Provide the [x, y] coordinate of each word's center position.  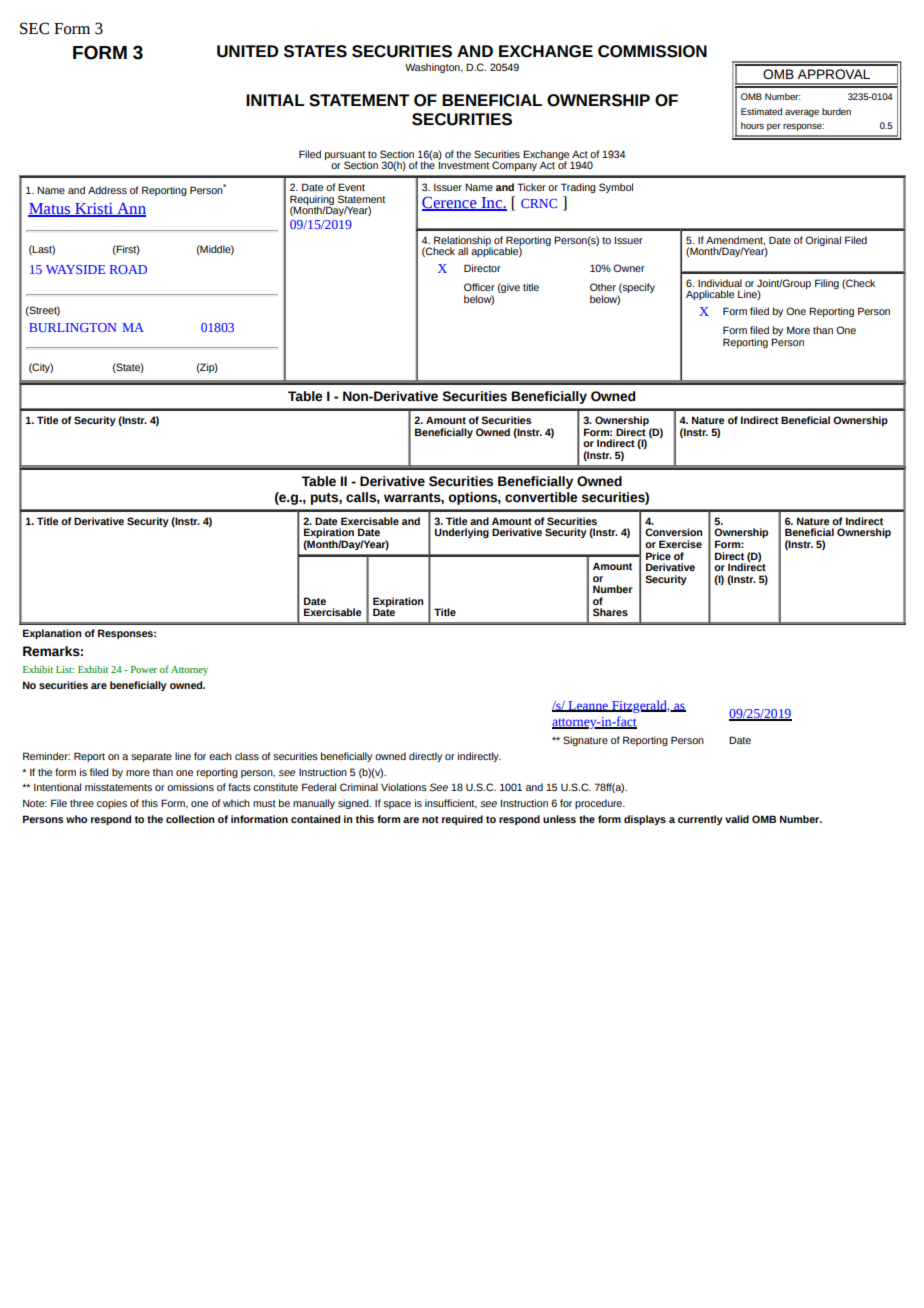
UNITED [247, 51]
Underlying [462, 533]
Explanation [52, 634]
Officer [479, 287]
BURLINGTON [73, 327]
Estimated [761, 111]
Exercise [680, 544]
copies [112, 804]
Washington [433, 68]
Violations [404, 787]
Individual [720, 283]
